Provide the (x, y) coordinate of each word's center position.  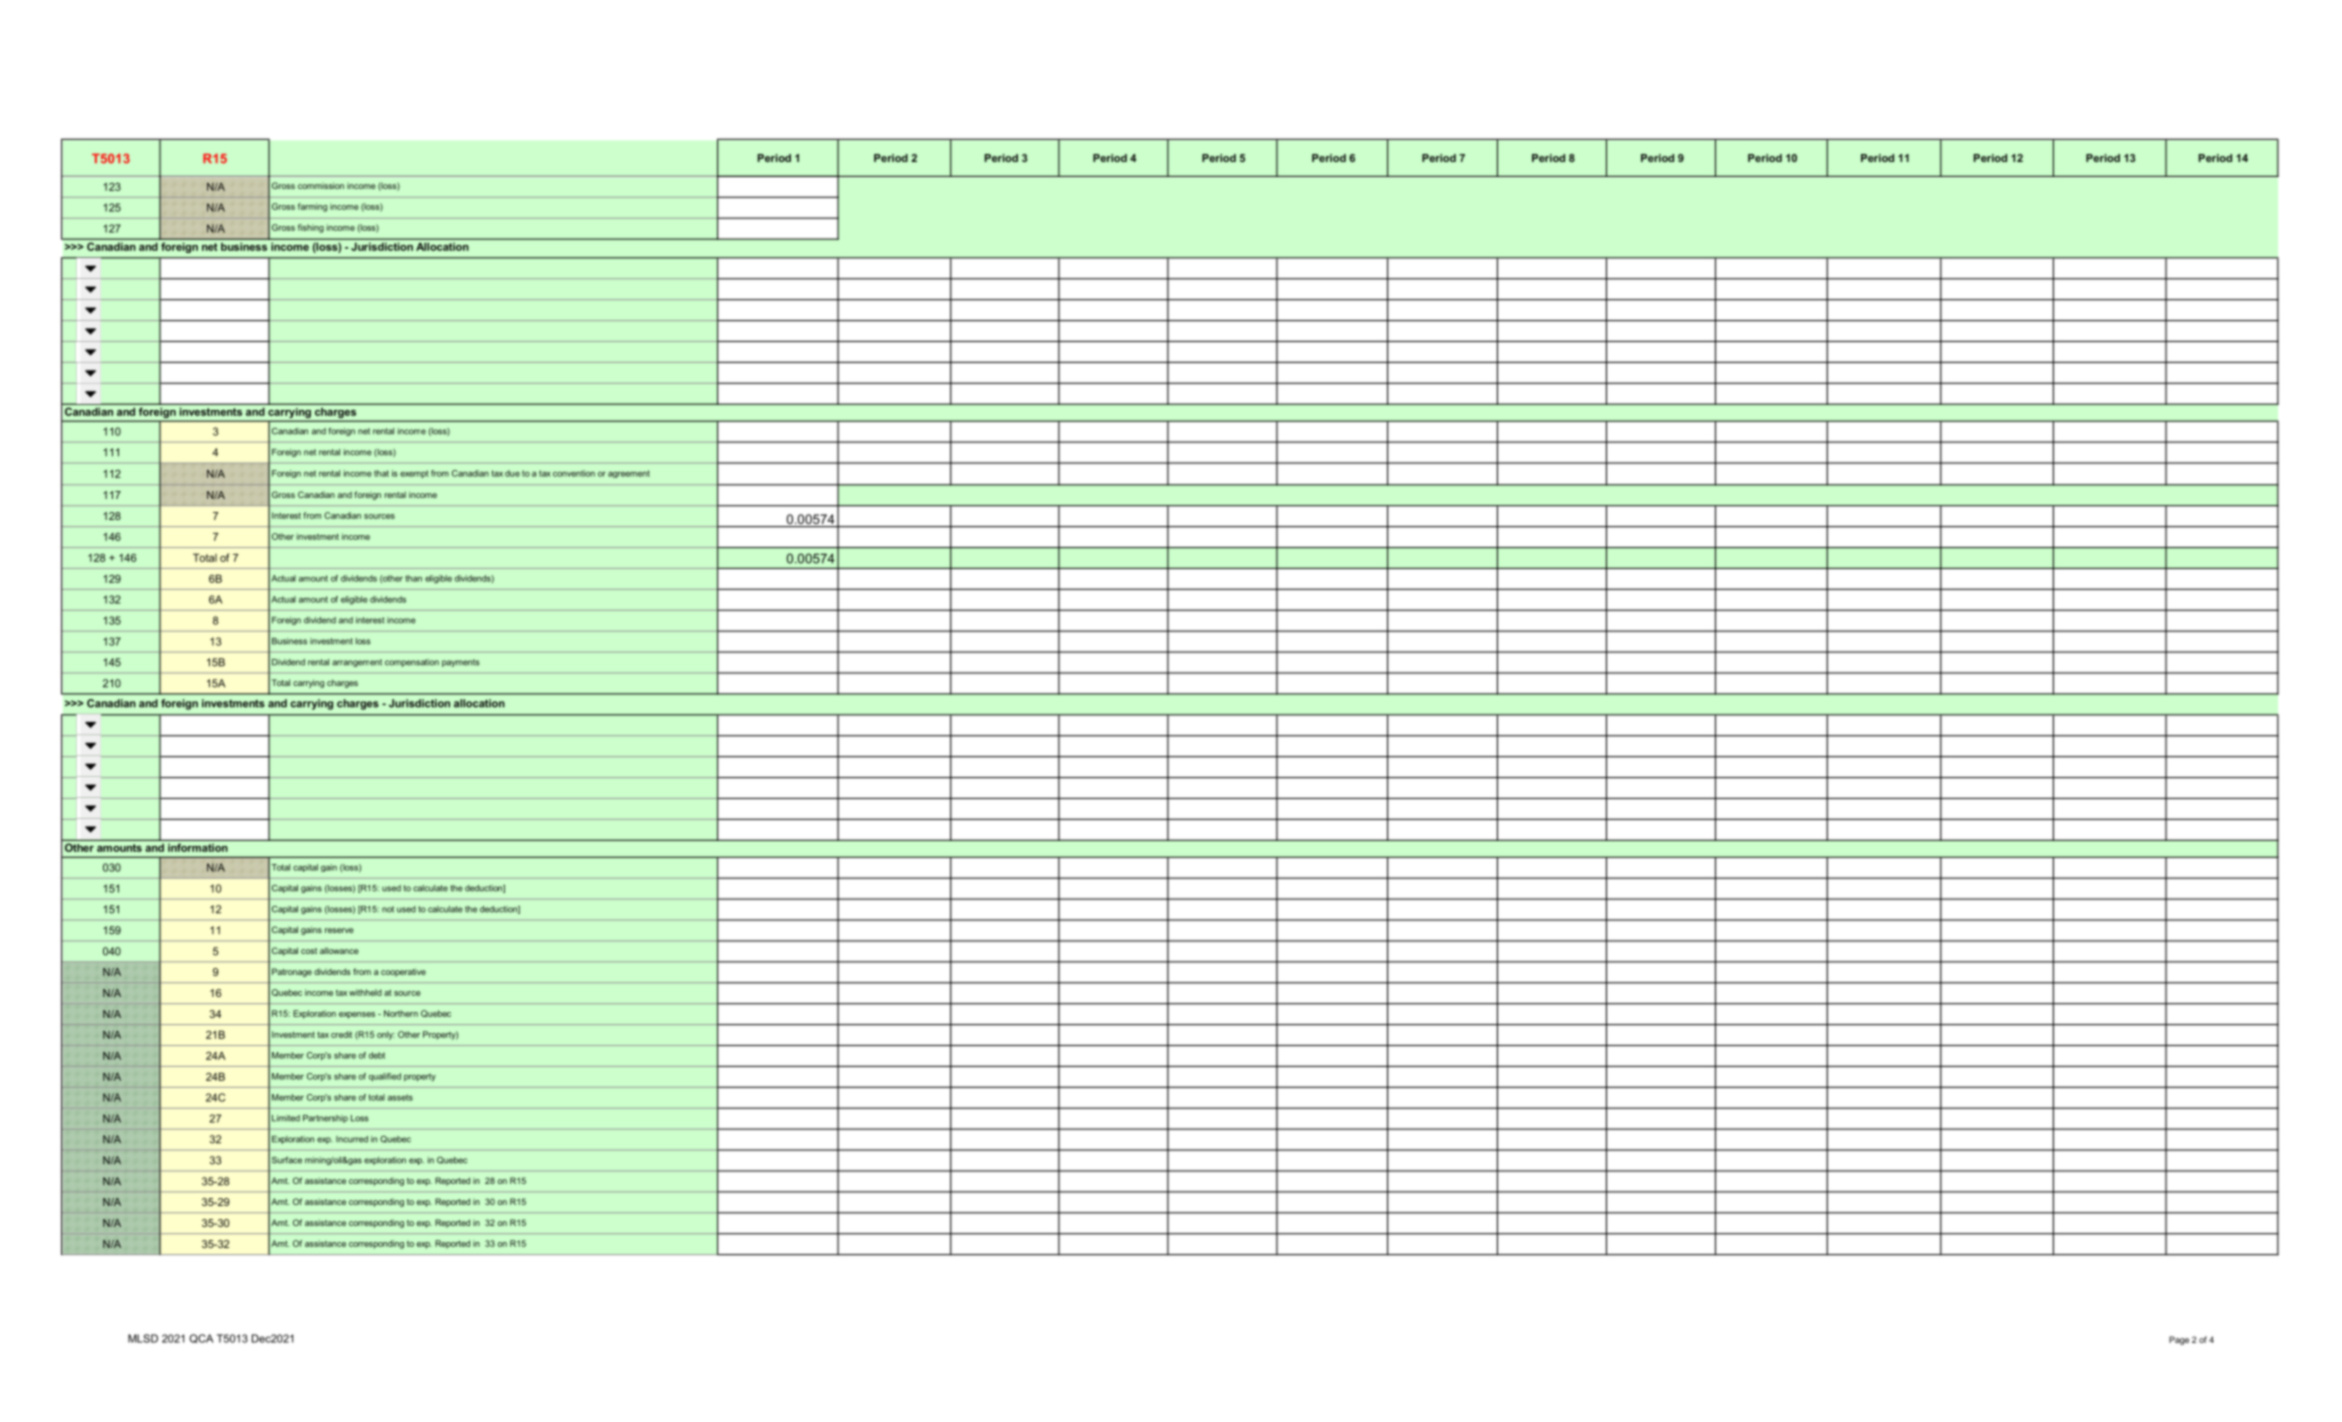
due (512, 473)
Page (2179, 1340)
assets (400, 1097)
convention (574, 473)
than (413, 578)
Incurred (352, 1139)
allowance (339, 950)
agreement (629, 474)
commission (321, 185)
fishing (311, 228)
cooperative (403, 972)
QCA (201, 1338)
